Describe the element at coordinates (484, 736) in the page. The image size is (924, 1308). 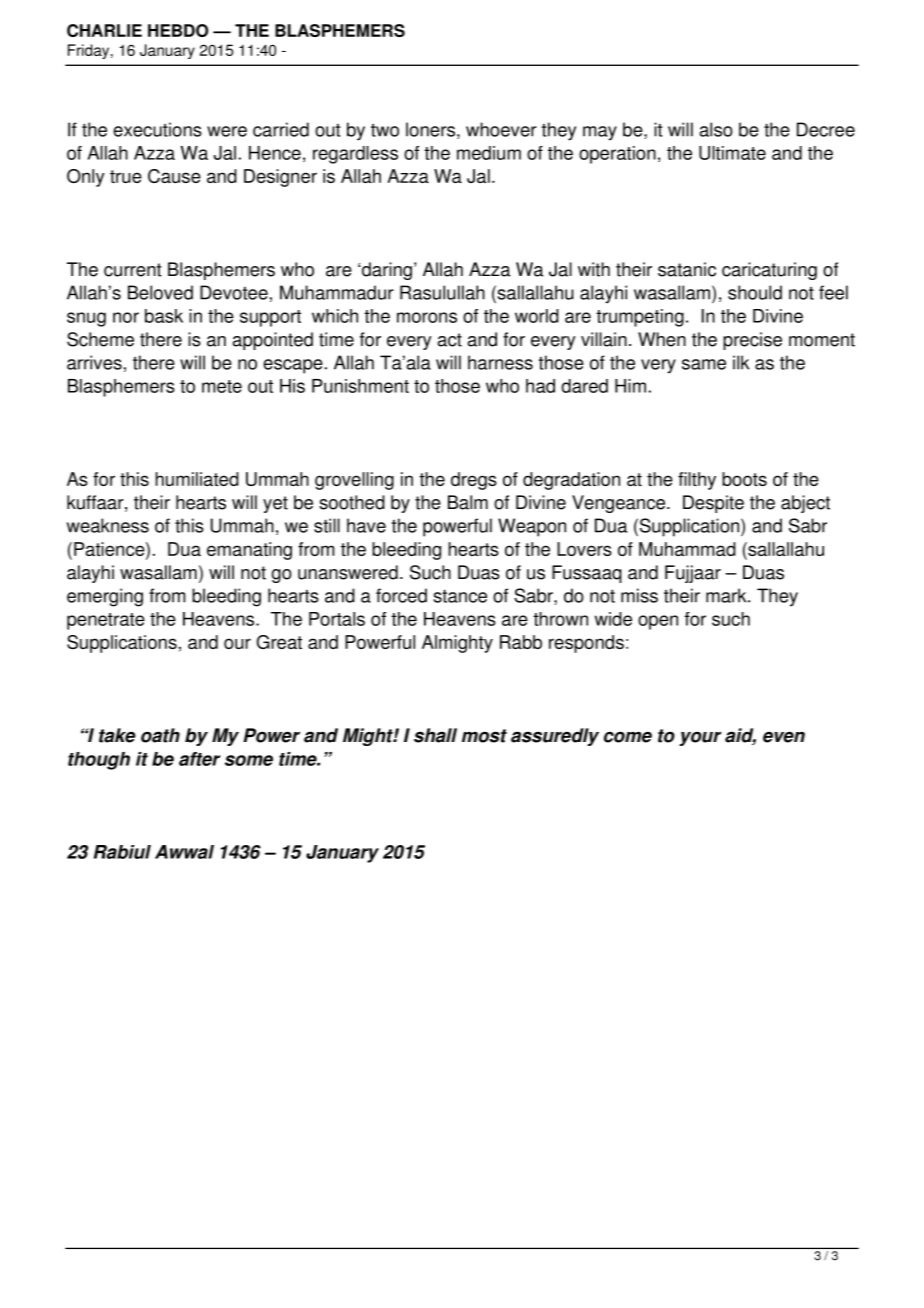
I see `most` at that location.
